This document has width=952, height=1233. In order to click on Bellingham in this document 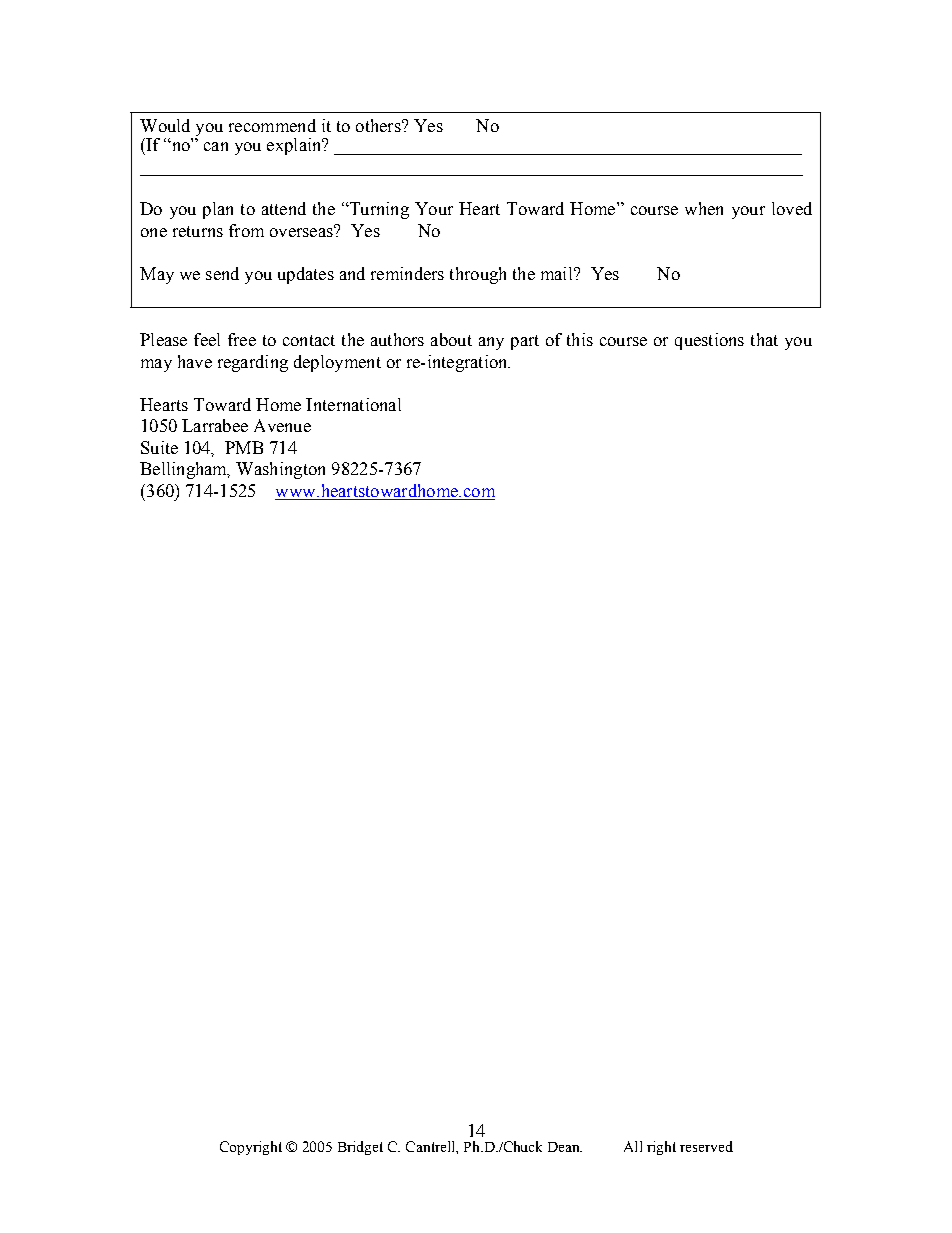, I will do `click(185, 470)`.
